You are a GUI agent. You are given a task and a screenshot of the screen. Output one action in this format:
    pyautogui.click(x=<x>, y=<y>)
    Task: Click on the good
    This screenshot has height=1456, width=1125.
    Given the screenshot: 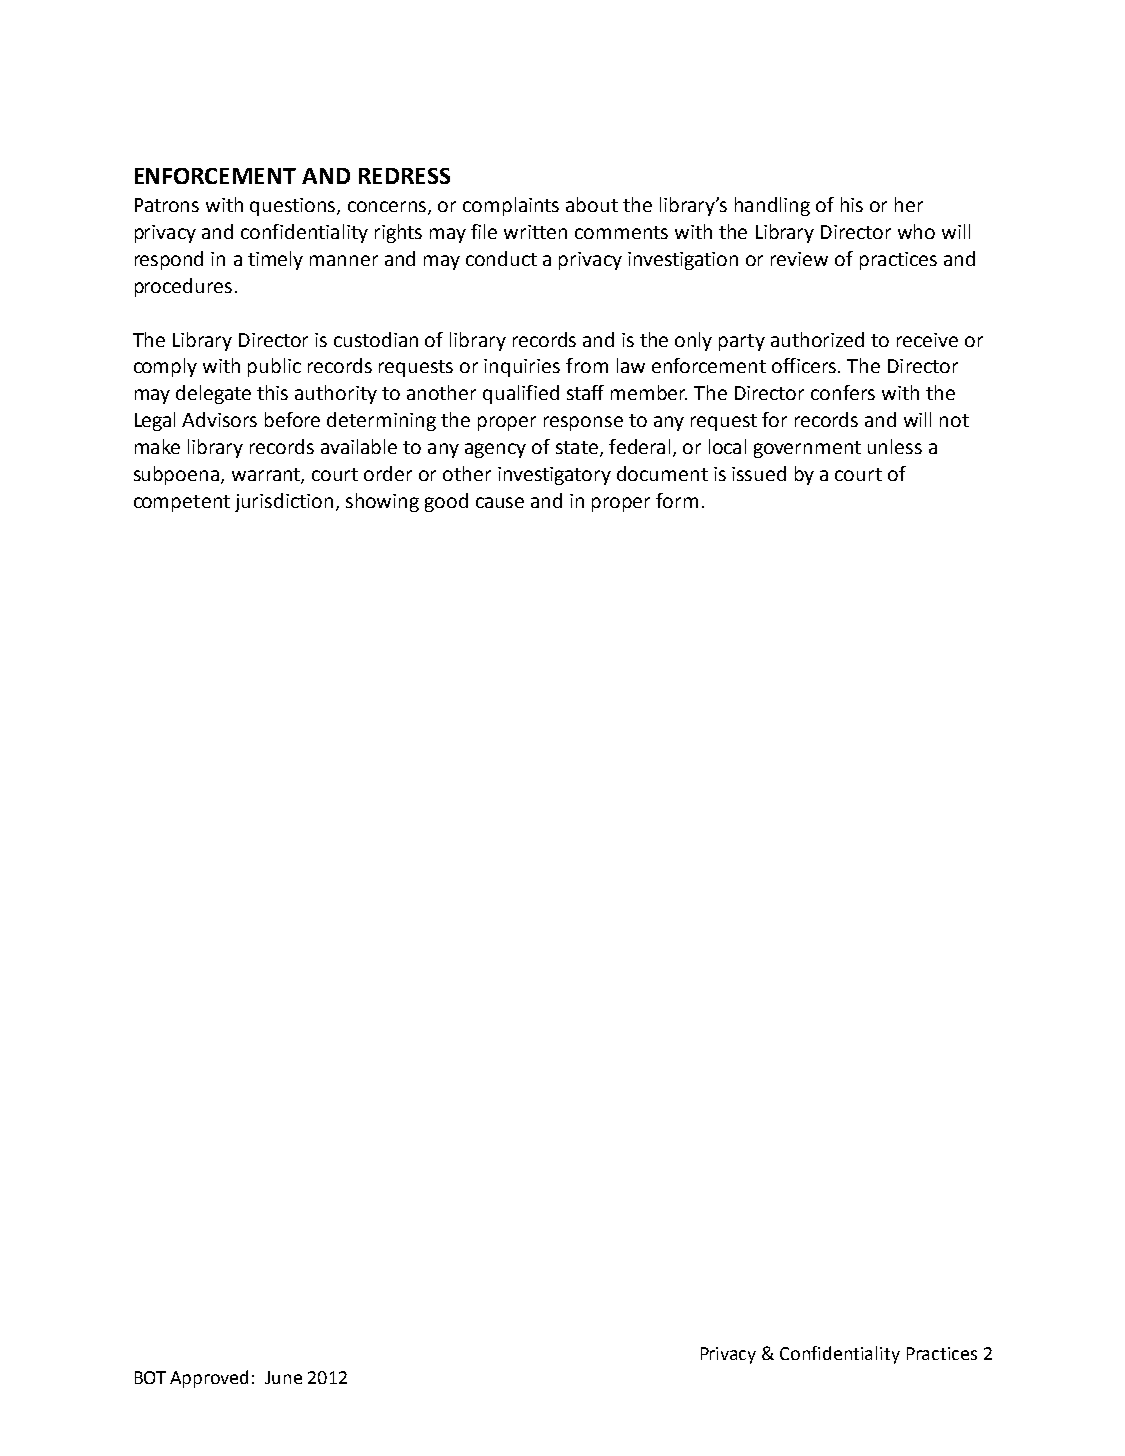 What is the action you would take?
    pyautogui.click(x=446, y=502)
